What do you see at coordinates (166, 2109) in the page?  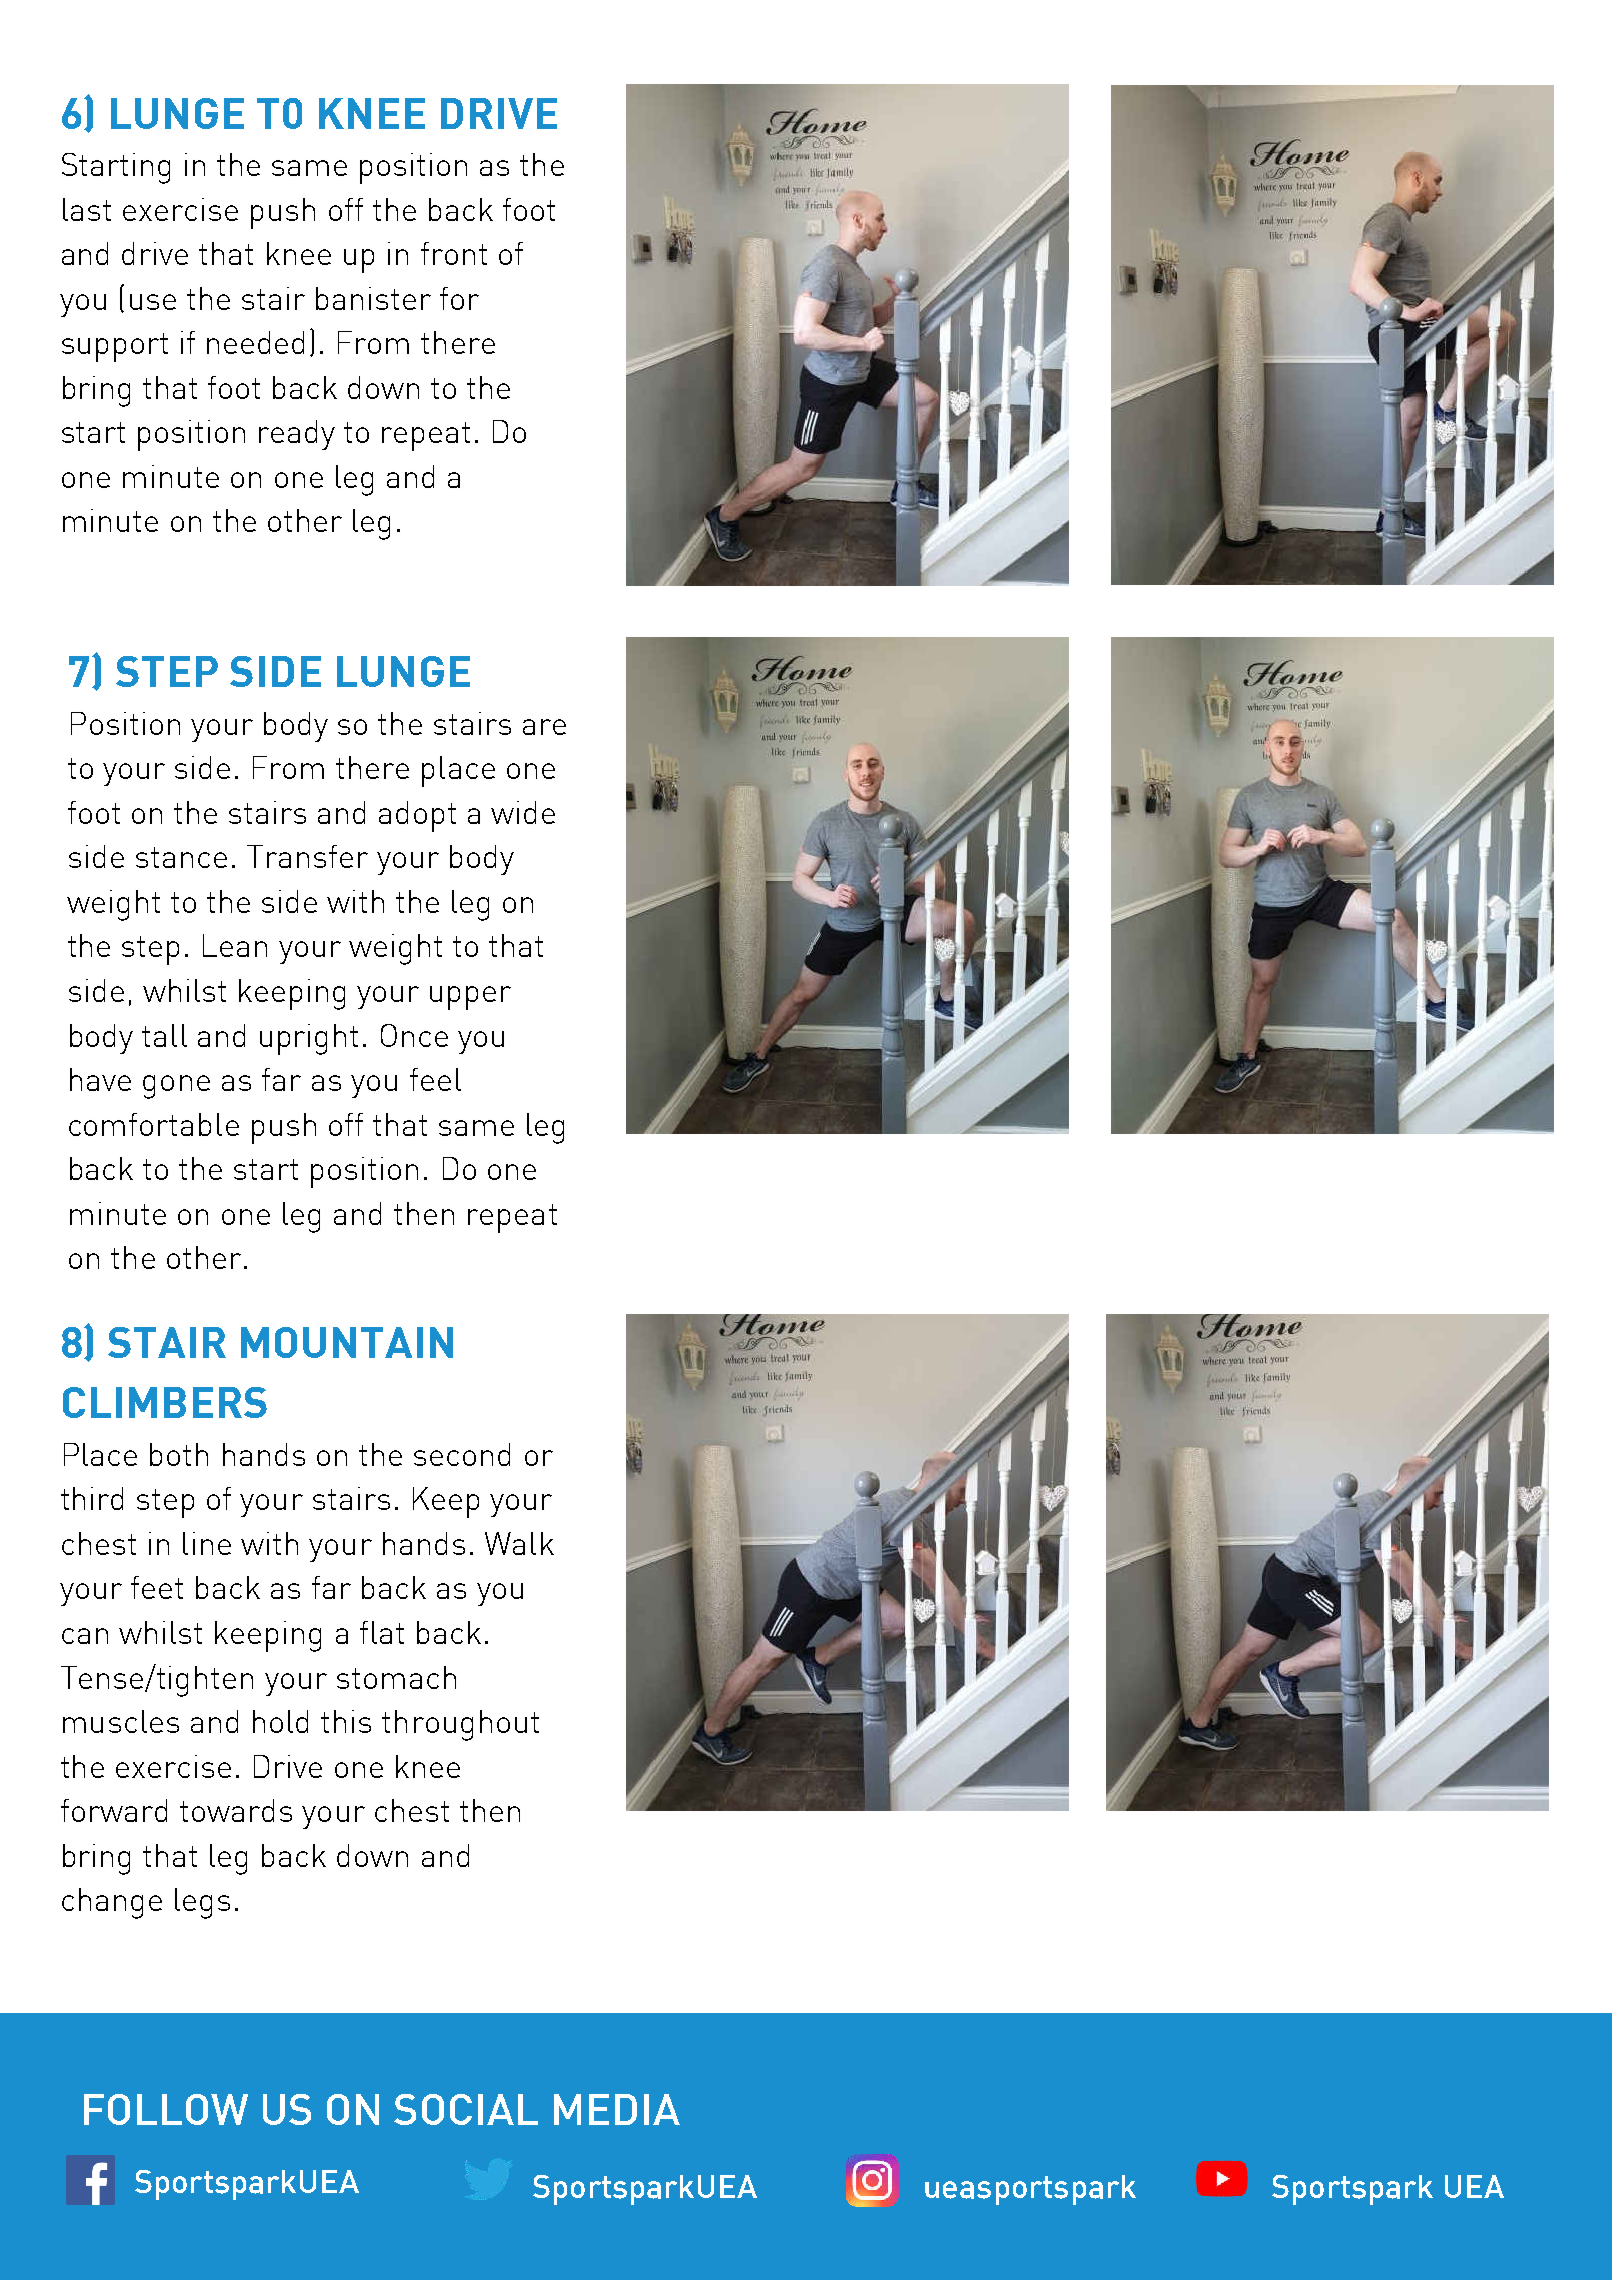 I see `FOLLOW` at bounding box center [166, 2109].
